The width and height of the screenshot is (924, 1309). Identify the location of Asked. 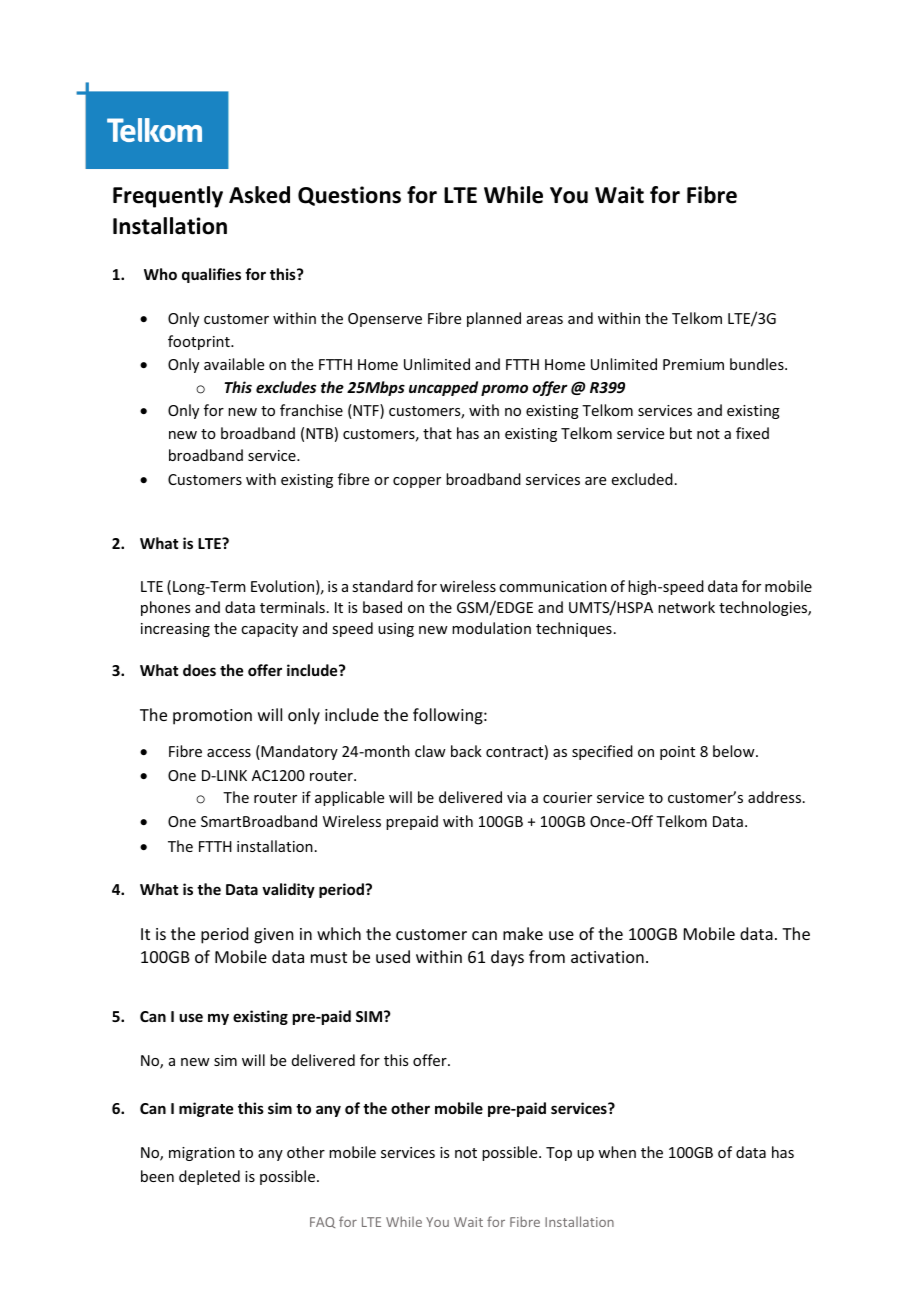
(259, 195).
